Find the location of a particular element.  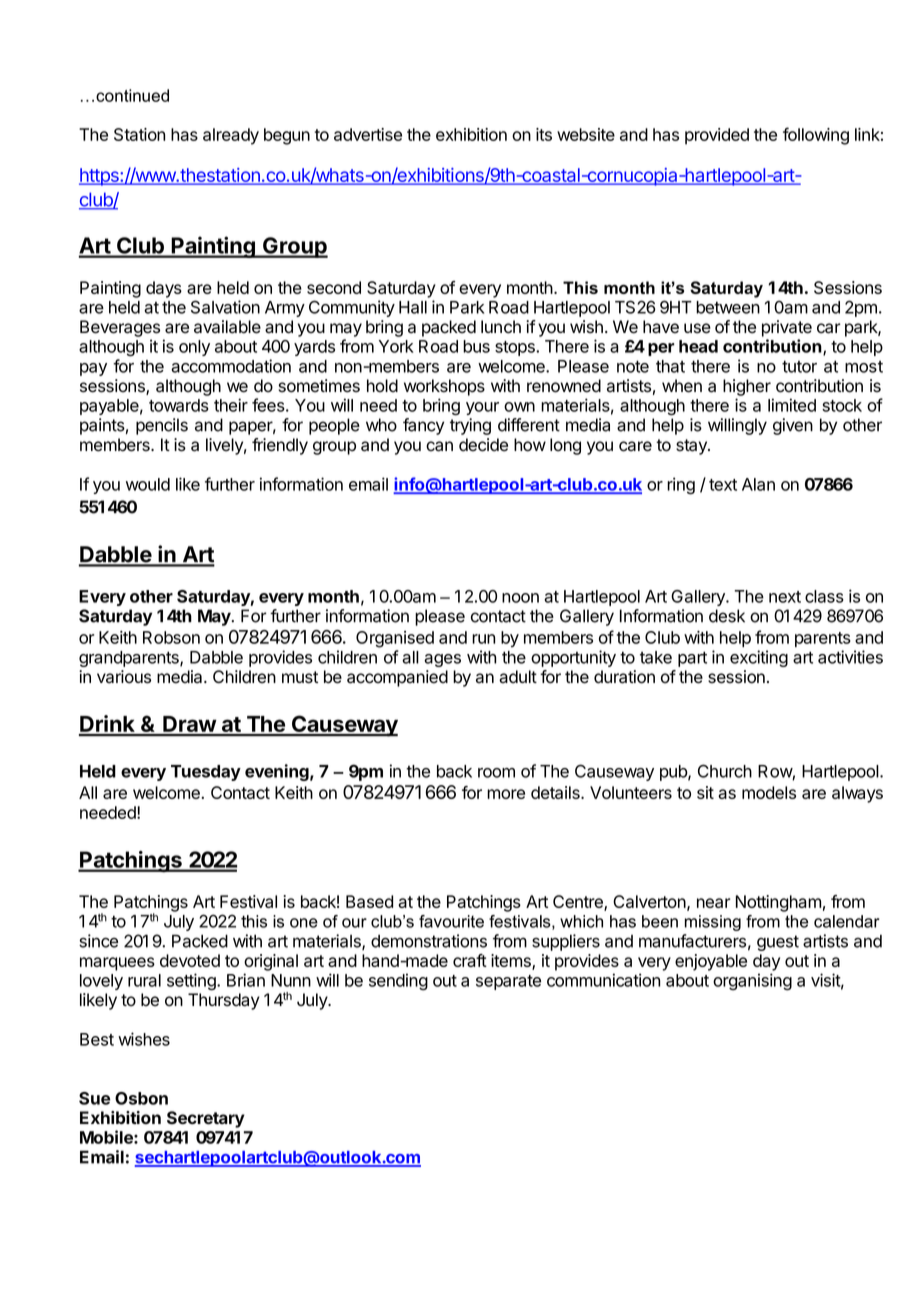

Nottingham is located at coordinates (778, 903).
